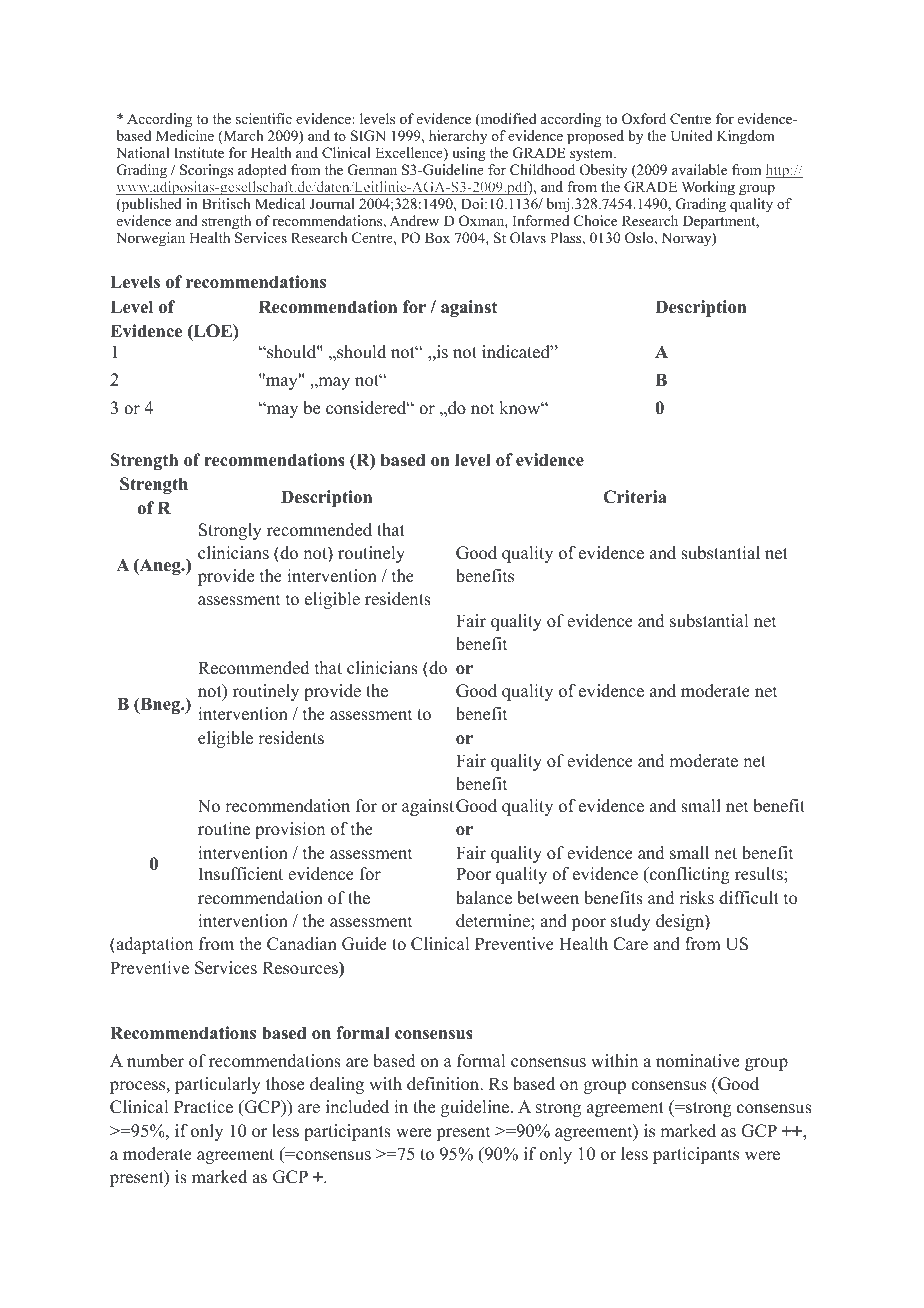 This screenshot has height=1308, width=924. What do you see at coordinates (458, 137) in the screenshot?
I see `hierarchy` at bounding box center [458, 137].
